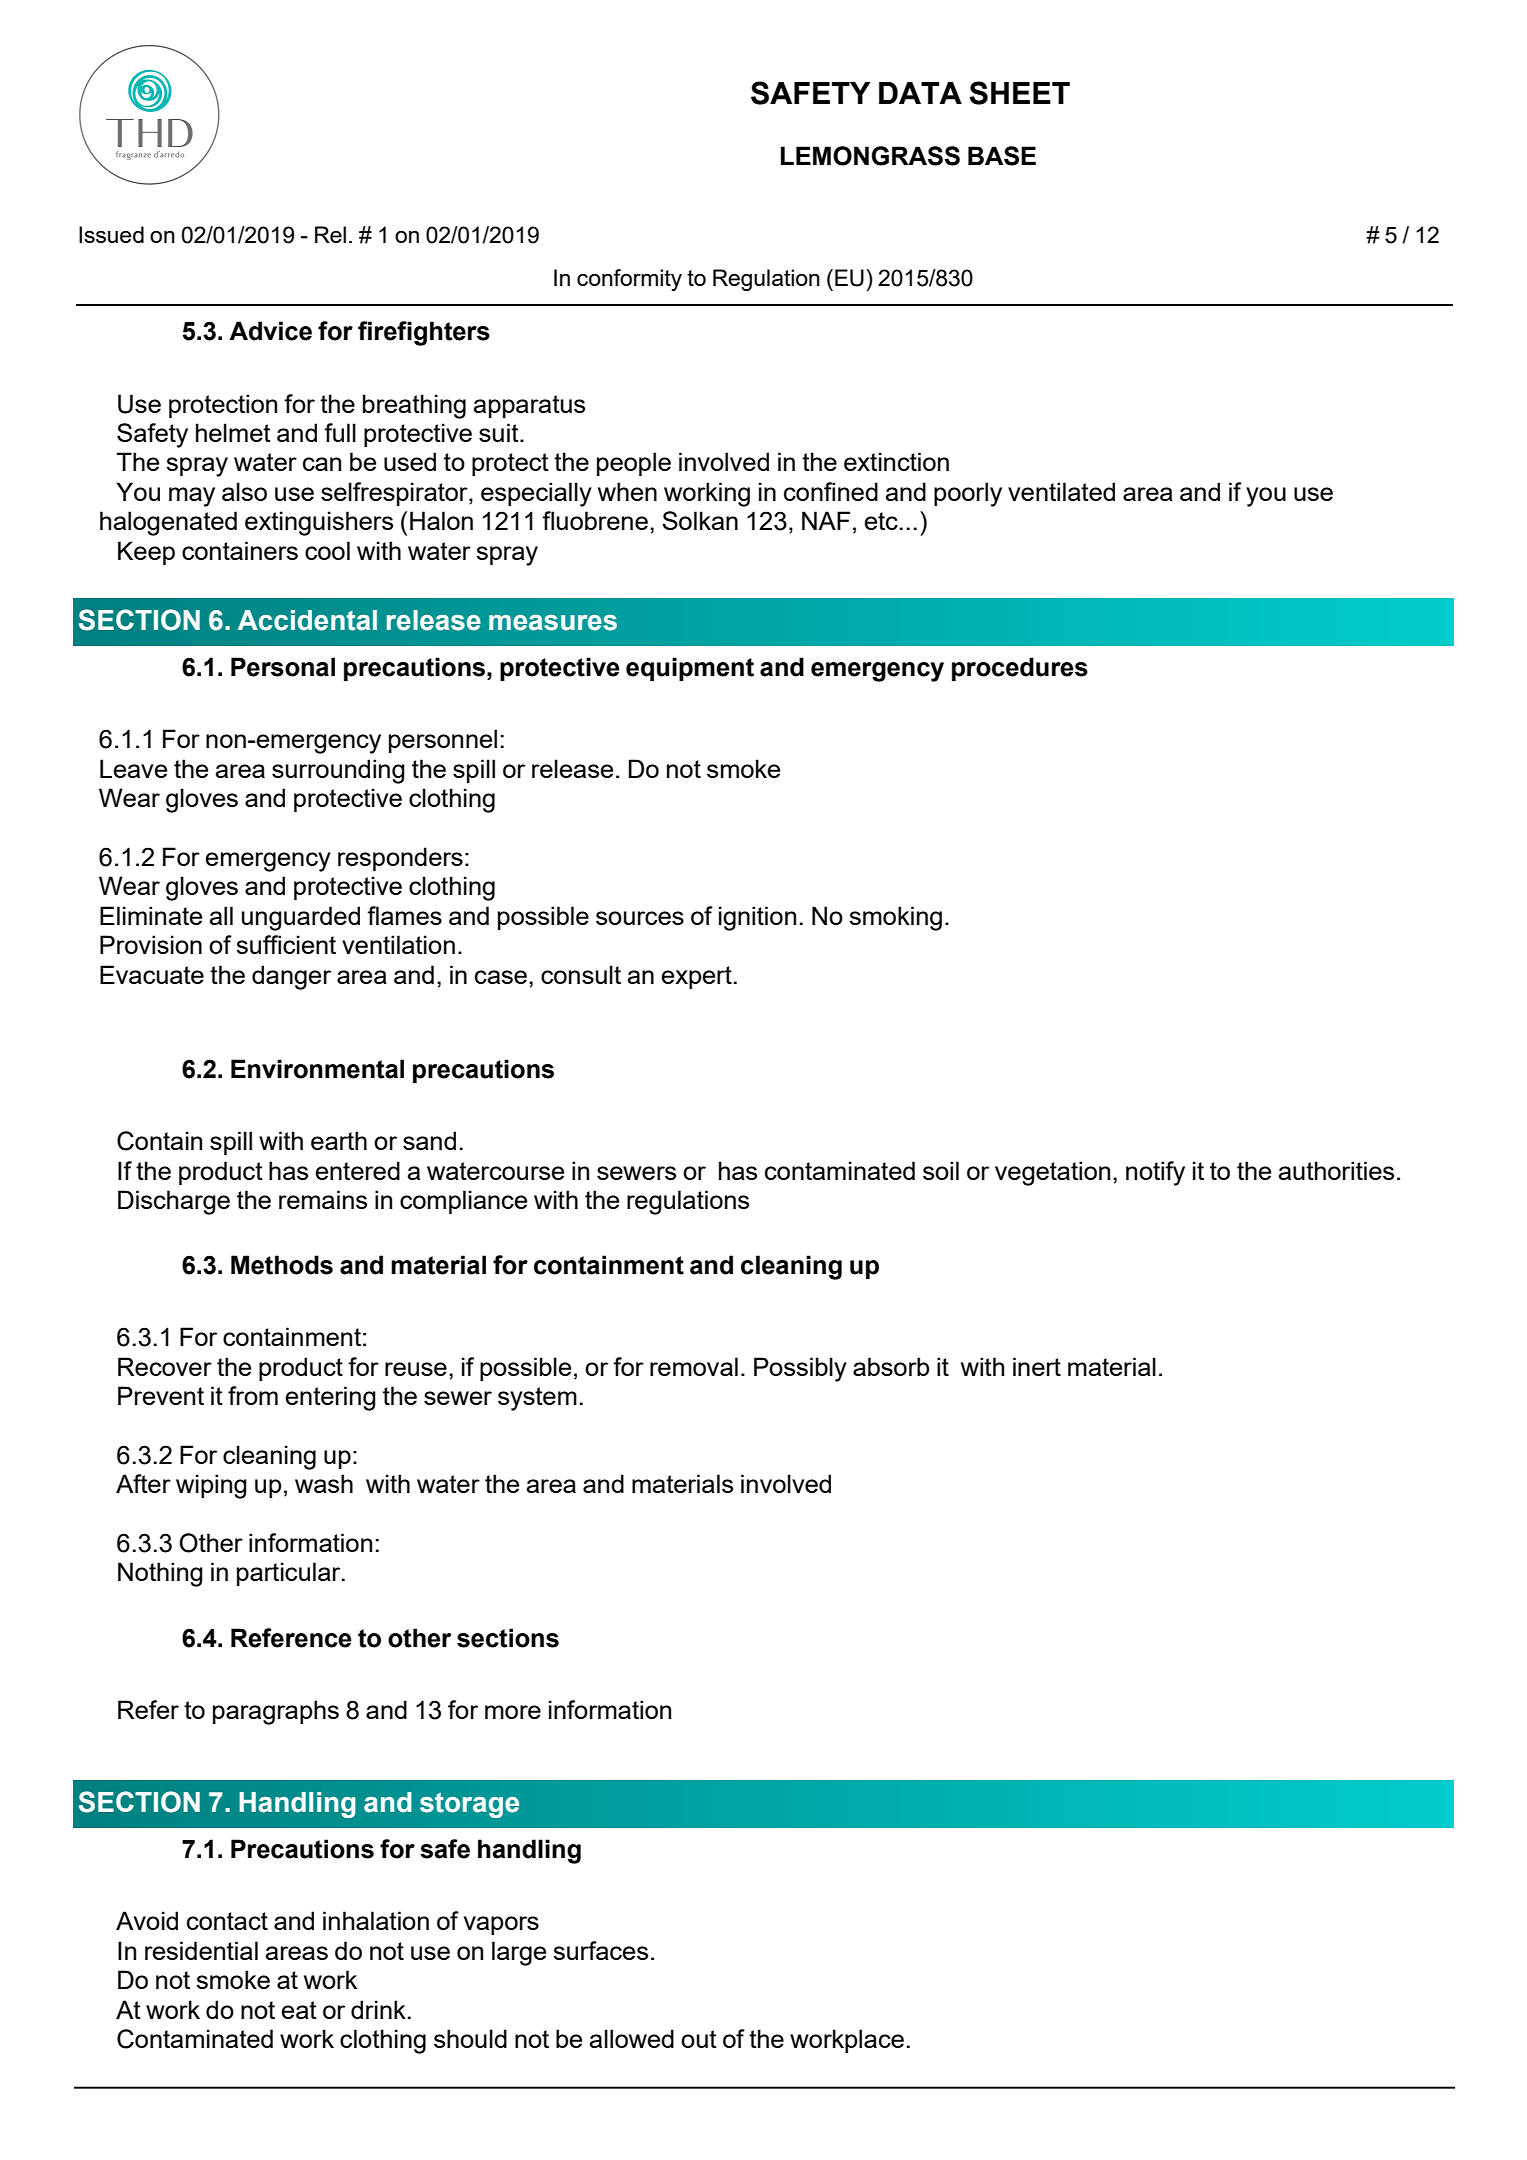 This document has height=2160, width=1527. Describe the element at coordinates (201, 1950) in the document. I see `residential` at that location.
